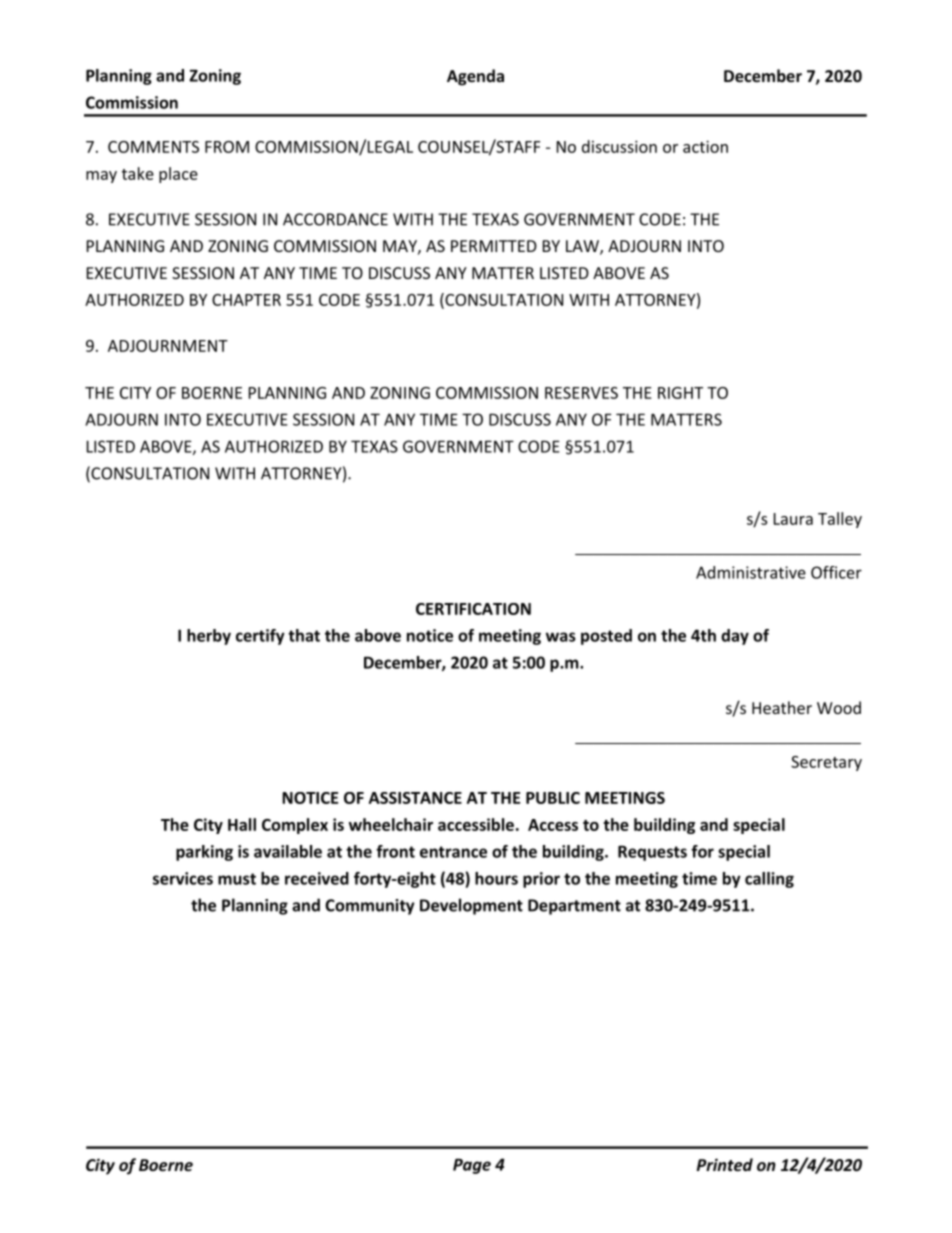 The image size is (952, 1233). What do you see at coordinates (735, 637) in the screenshot?
I see `day` at bounding box center [735, 637].
